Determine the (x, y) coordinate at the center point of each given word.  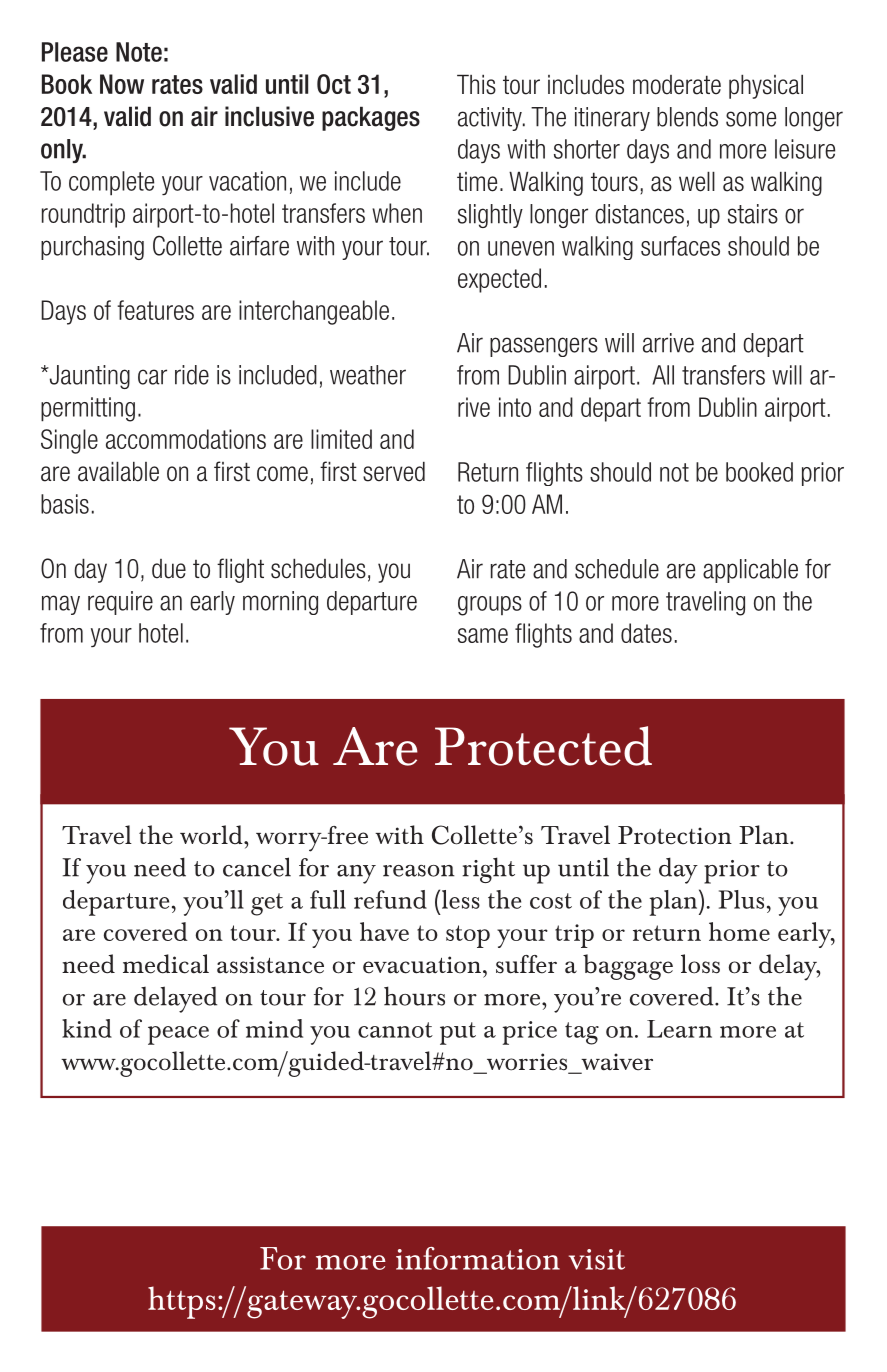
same (483, 635)
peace (178, 1035)
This (476, 85)
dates (646, 633)
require (120, 603)
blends (687, 117)
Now (122, 84)
